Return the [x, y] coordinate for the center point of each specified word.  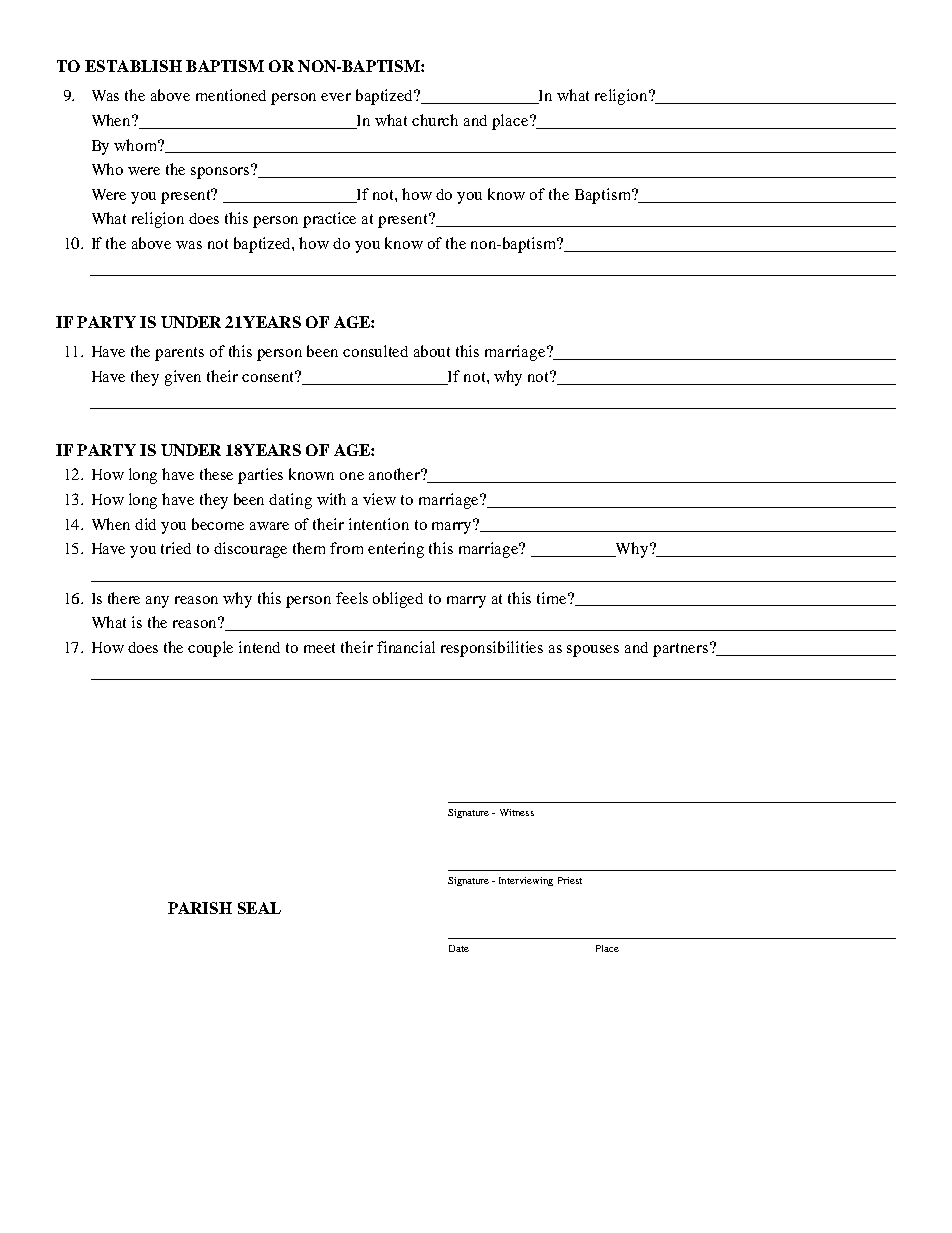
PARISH [200, 908]
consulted [375, 351]
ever [336, 97]
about [432, 351]
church [435, 120]
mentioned [231, 95]
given [183, 378]
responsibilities [492, 649]
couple [210, 649]
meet [319, 648]
